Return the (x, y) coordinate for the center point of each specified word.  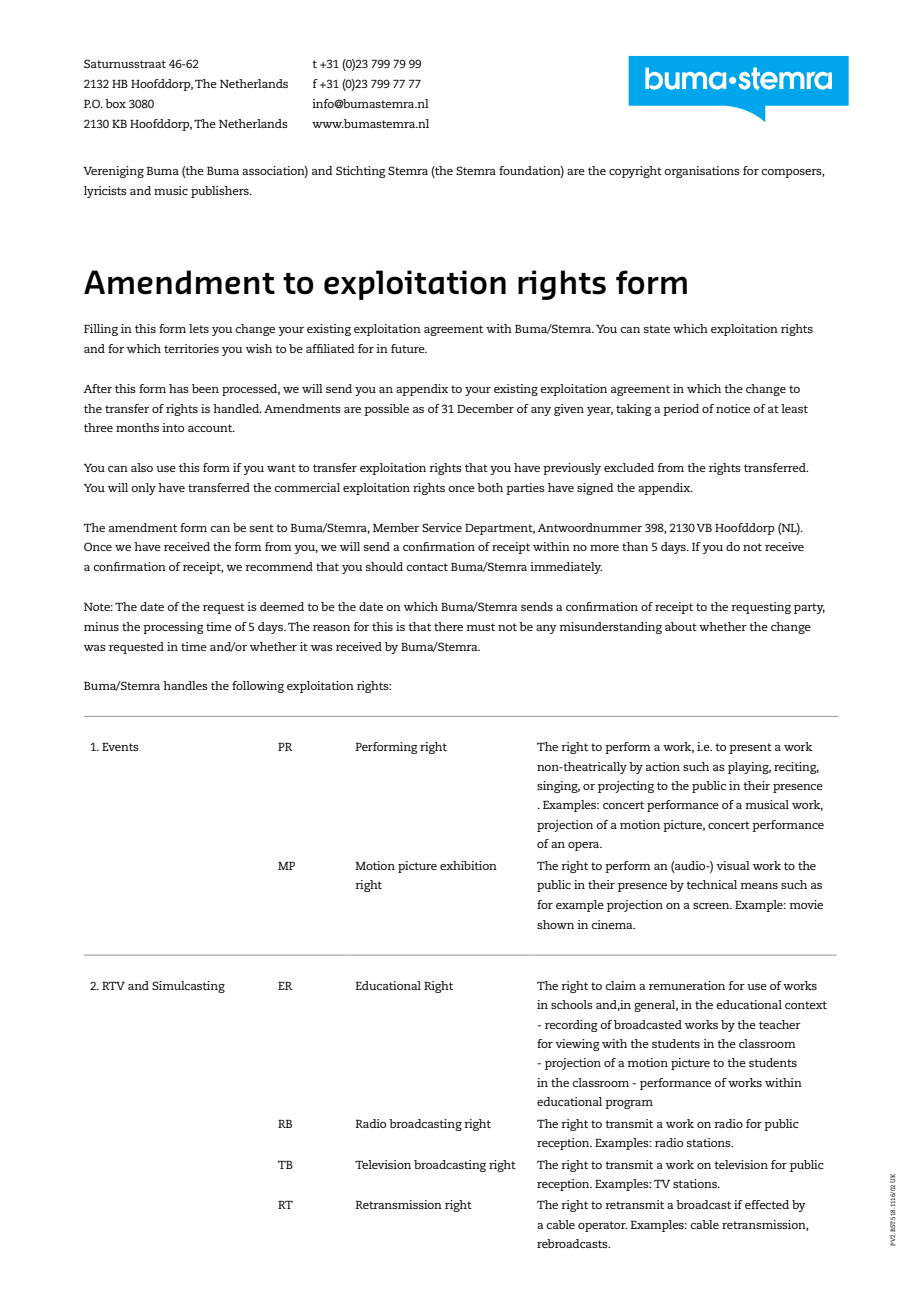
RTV (113, 986)
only (143, 489)
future (409, 348)
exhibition (468, 865)
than (635, 546)
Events (120, 747)
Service (442, 527)
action (663, 766)
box (115, 103)
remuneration (687, 985)
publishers (221, 192)
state (657, 329)
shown (555, 924)
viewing (577, 1045)
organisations (702, 172)
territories (191, 348)
